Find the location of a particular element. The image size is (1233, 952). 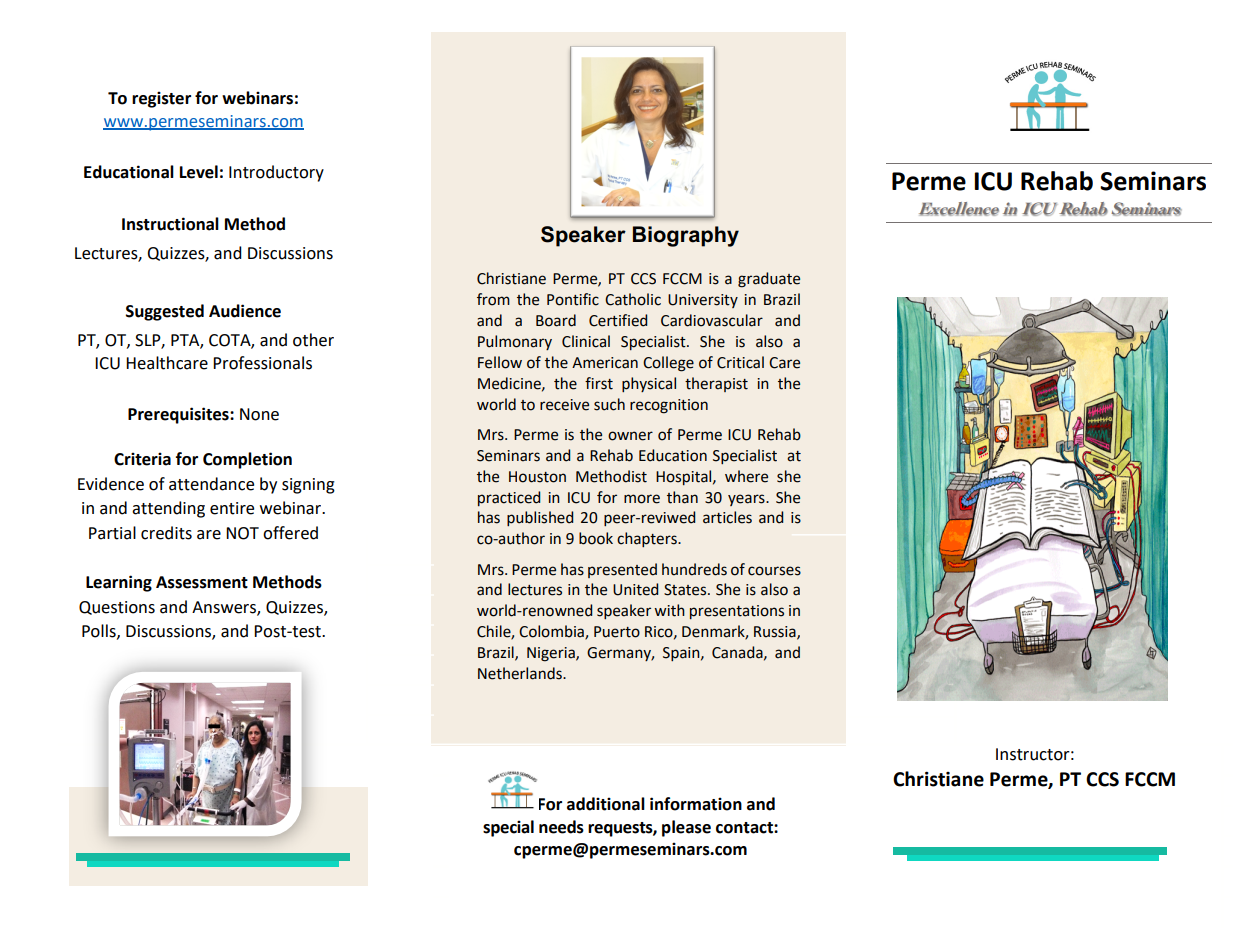

where is located at coordinates (746, 476).
